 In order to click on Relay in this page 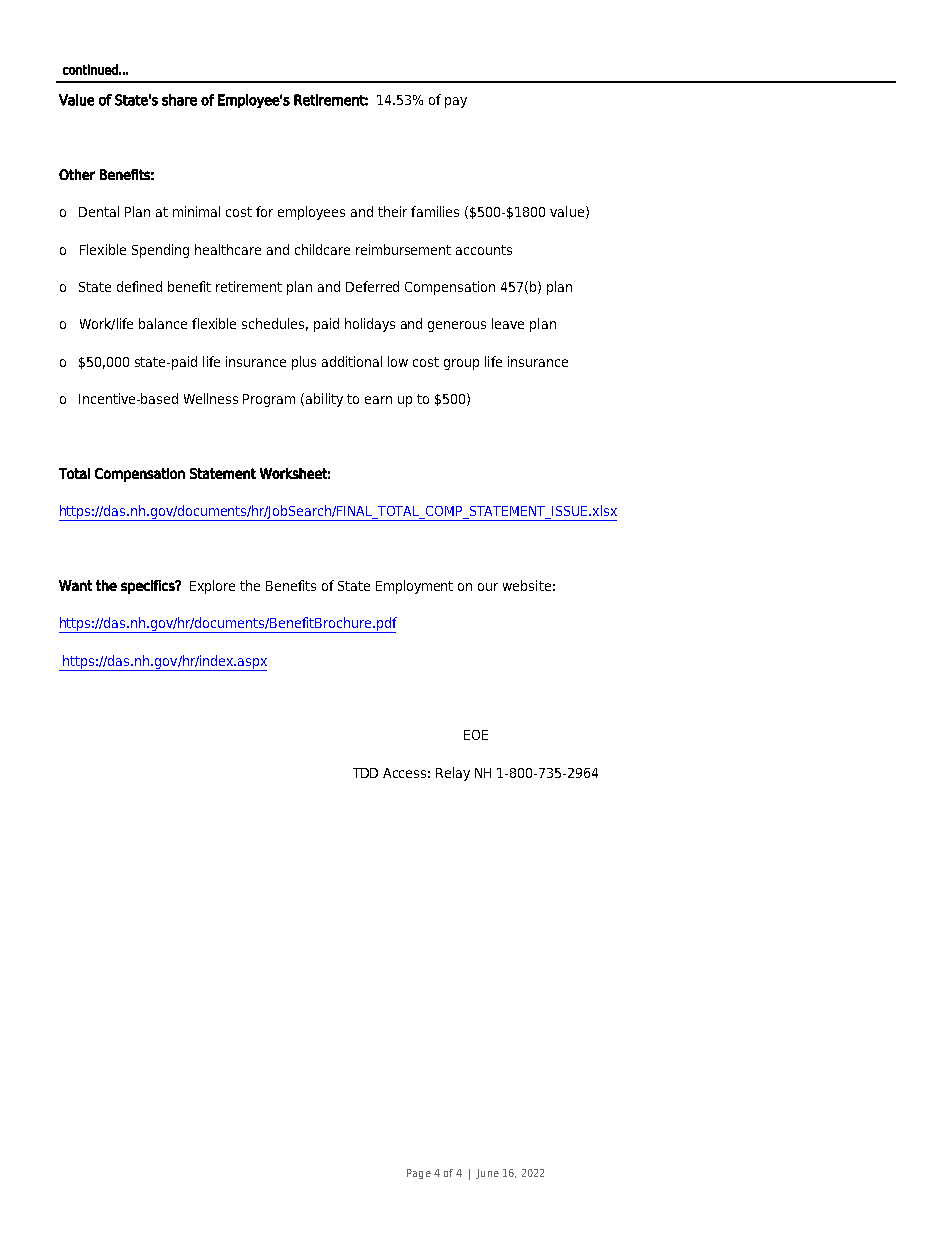, I will do `click(453, 774)`.
